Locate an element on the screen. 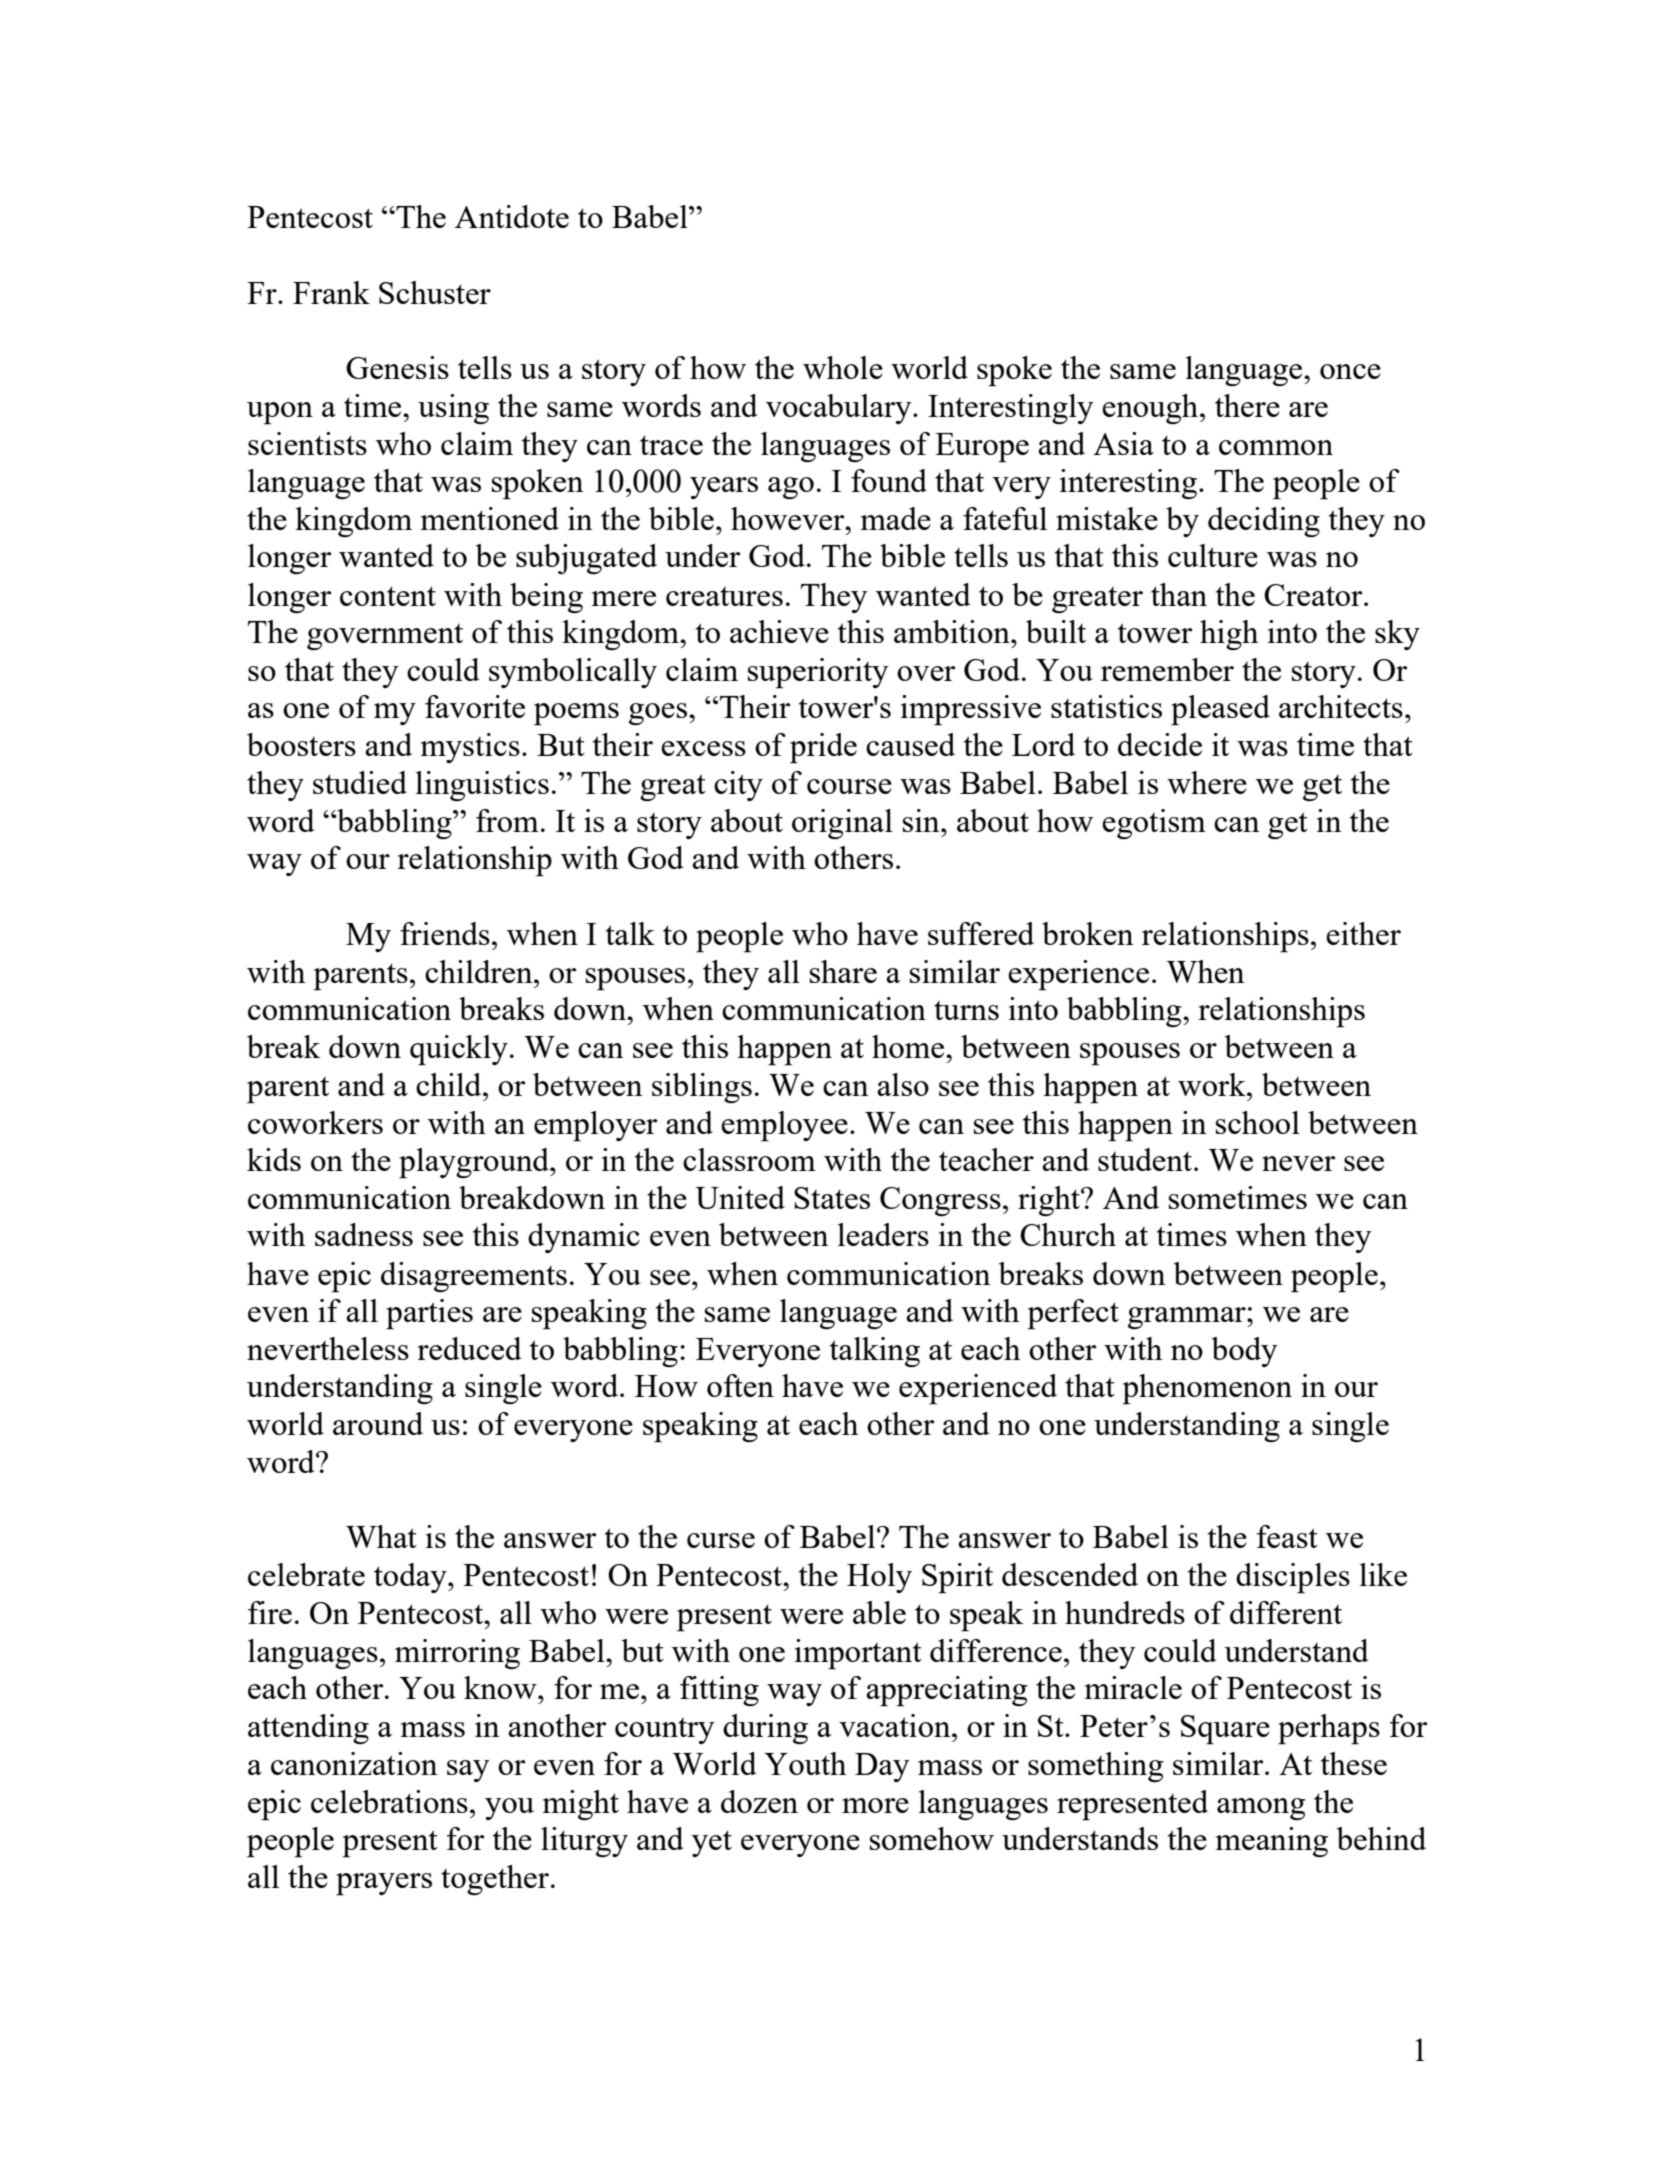 This screenshot has width=1673, height=2165. meaning is located at coordinates (1272, 1842).
